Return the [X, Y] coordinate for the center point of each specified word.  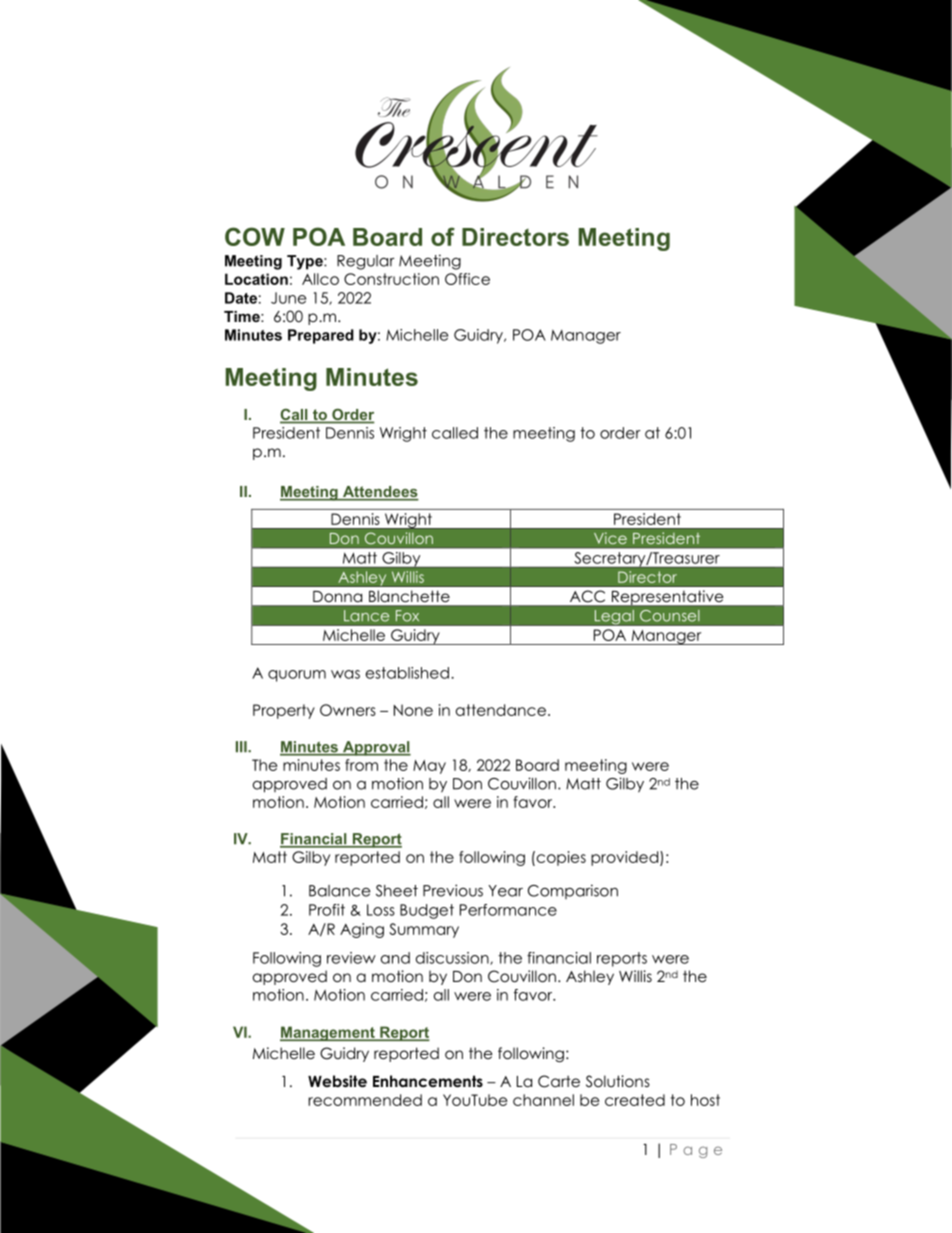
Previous [453, 890]
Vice [610, 538]
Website [337, 1081]
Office [467, 279]
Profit [327, 910]
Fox [407, 616]
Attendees [379, 493]
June [288, 298]
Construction [391, 279]
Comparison [573, 891]
